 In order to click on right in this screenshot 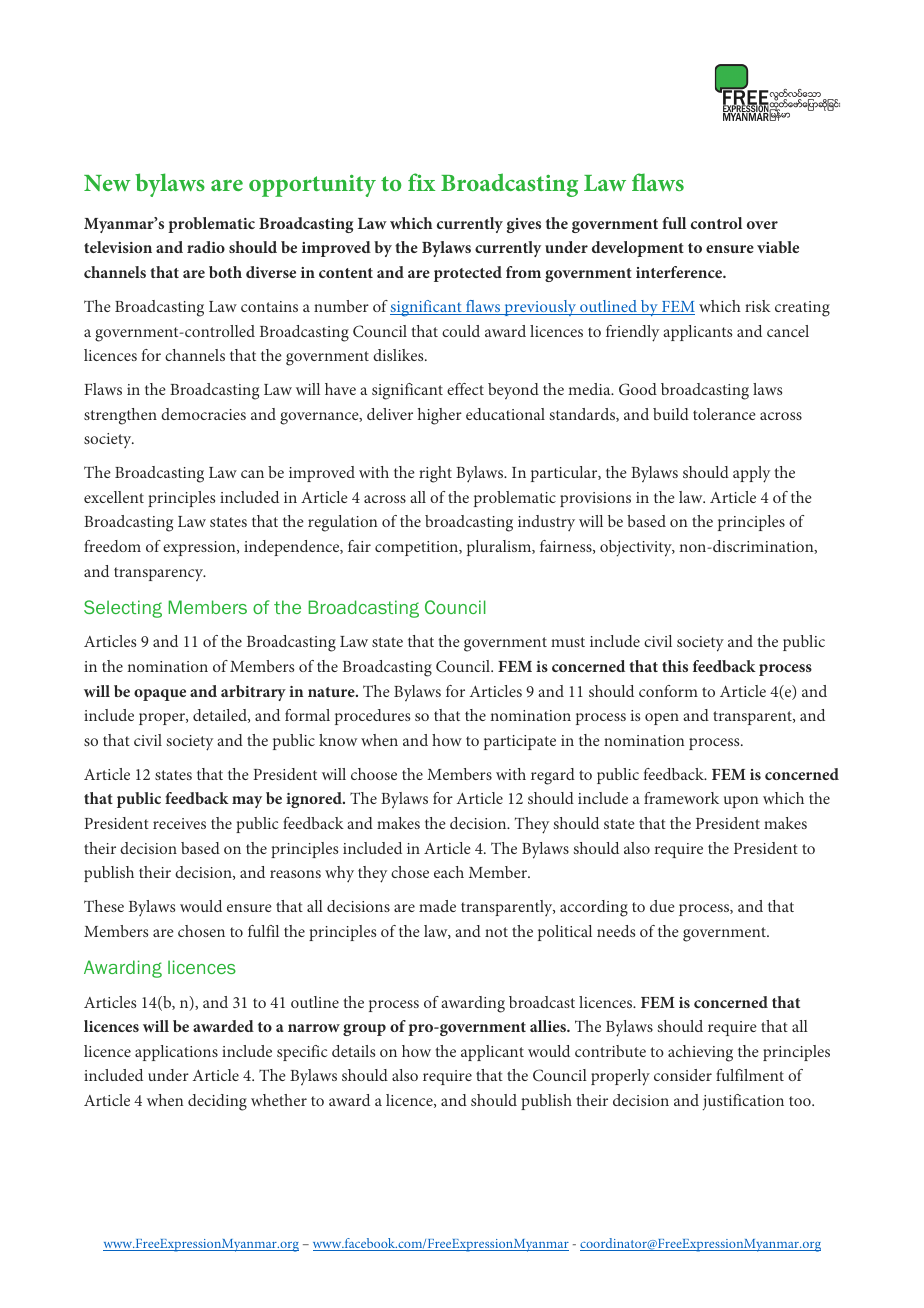, I will do `click(435, 474)`.
